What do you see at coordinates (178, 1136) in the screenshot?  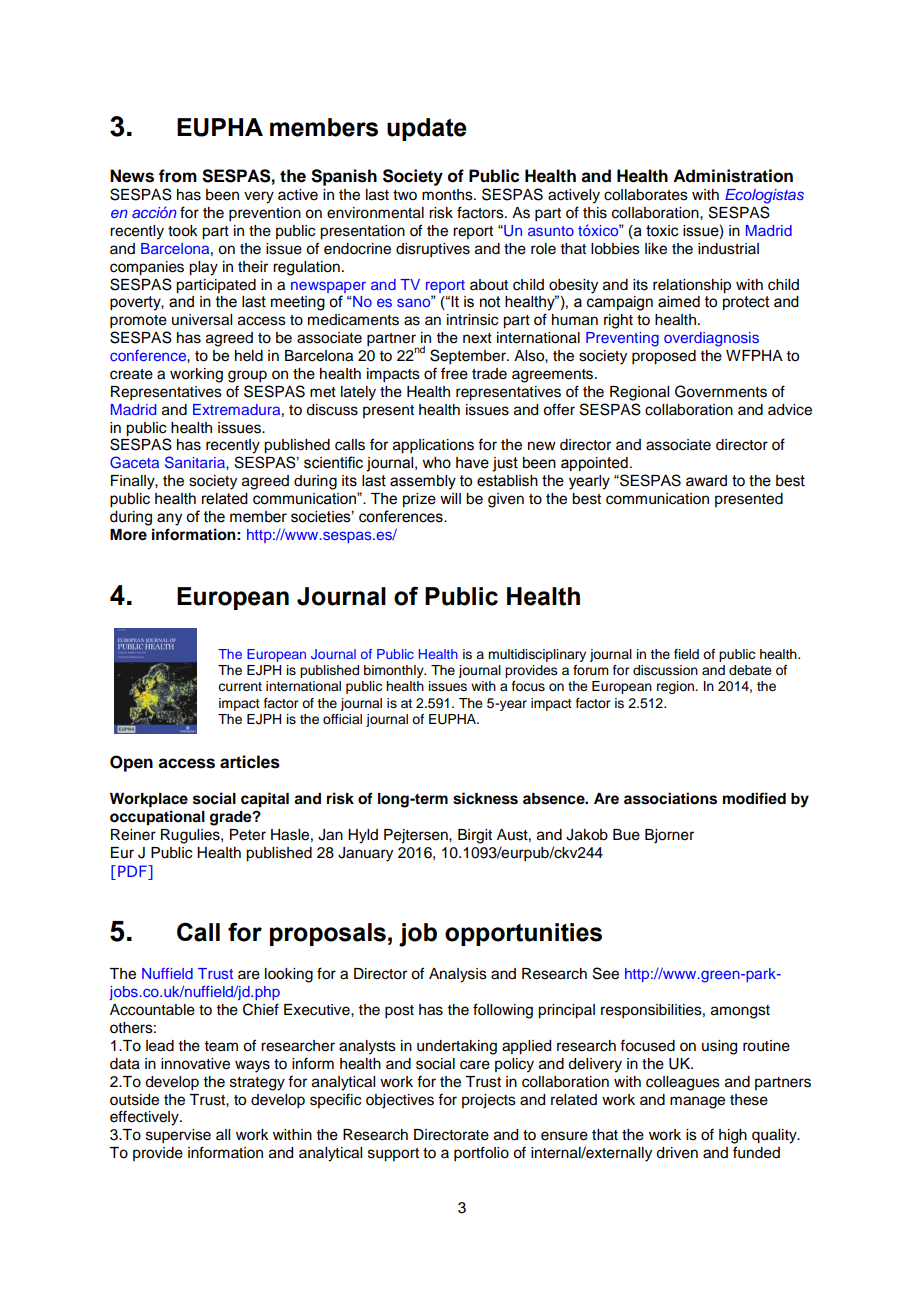 I see `supervise` at bounding box center [178, 1136].
